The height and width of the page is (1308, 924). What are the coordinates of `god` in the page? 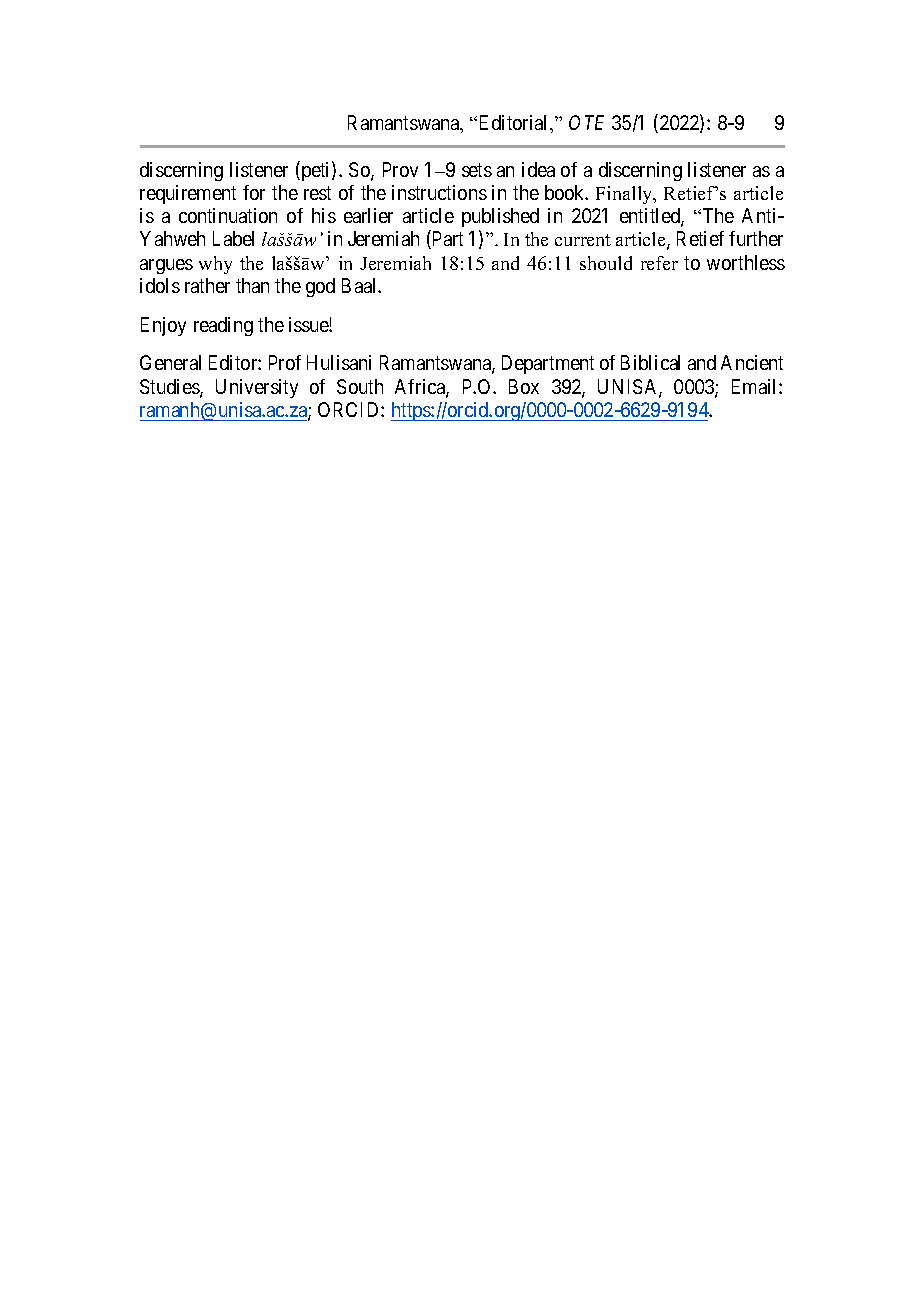 It's located at (320, 287).
